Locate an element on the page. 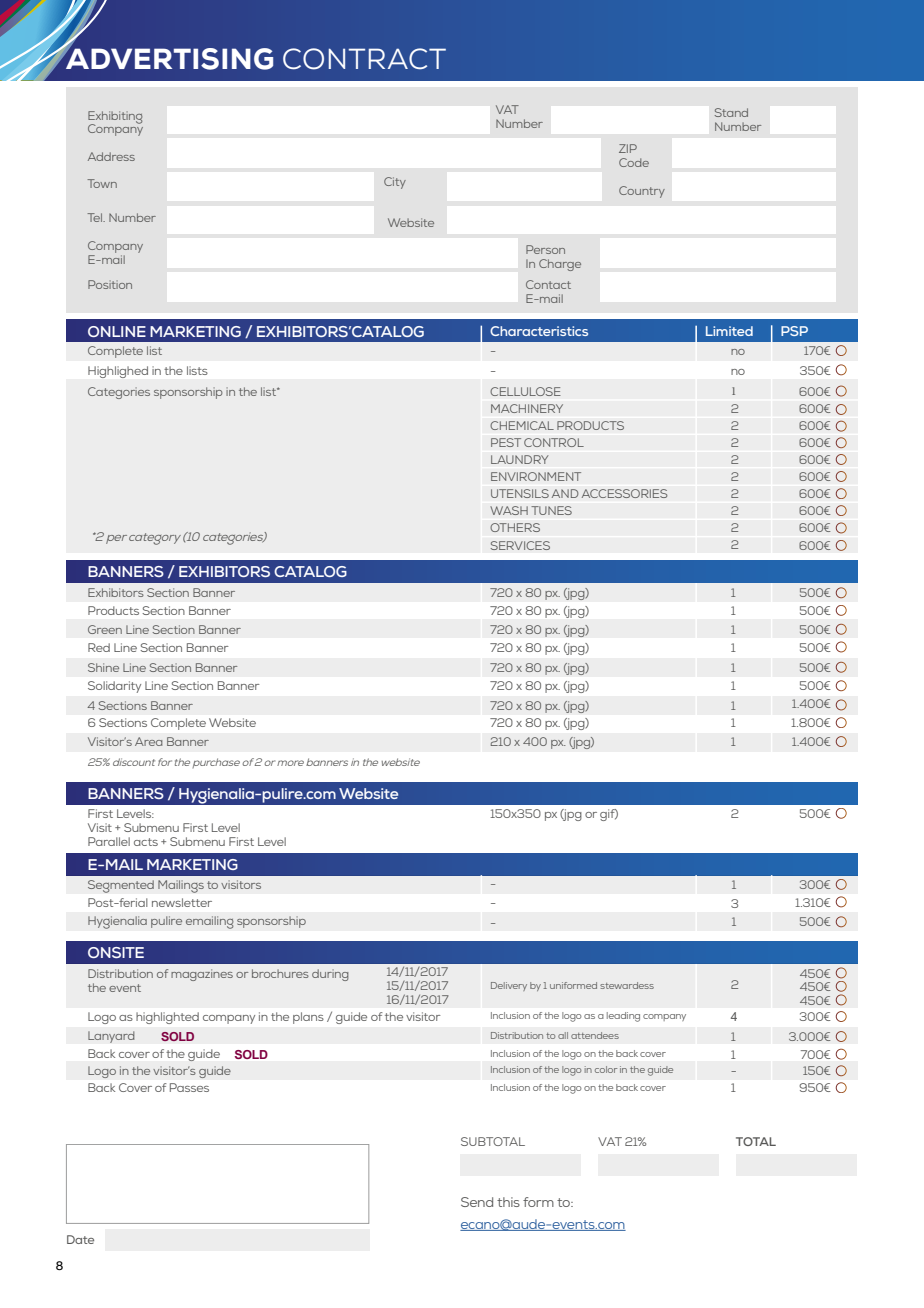 Image resolution: width=924 pixels, height=1308 pixels. Green is located at coordinates (105, 629).
